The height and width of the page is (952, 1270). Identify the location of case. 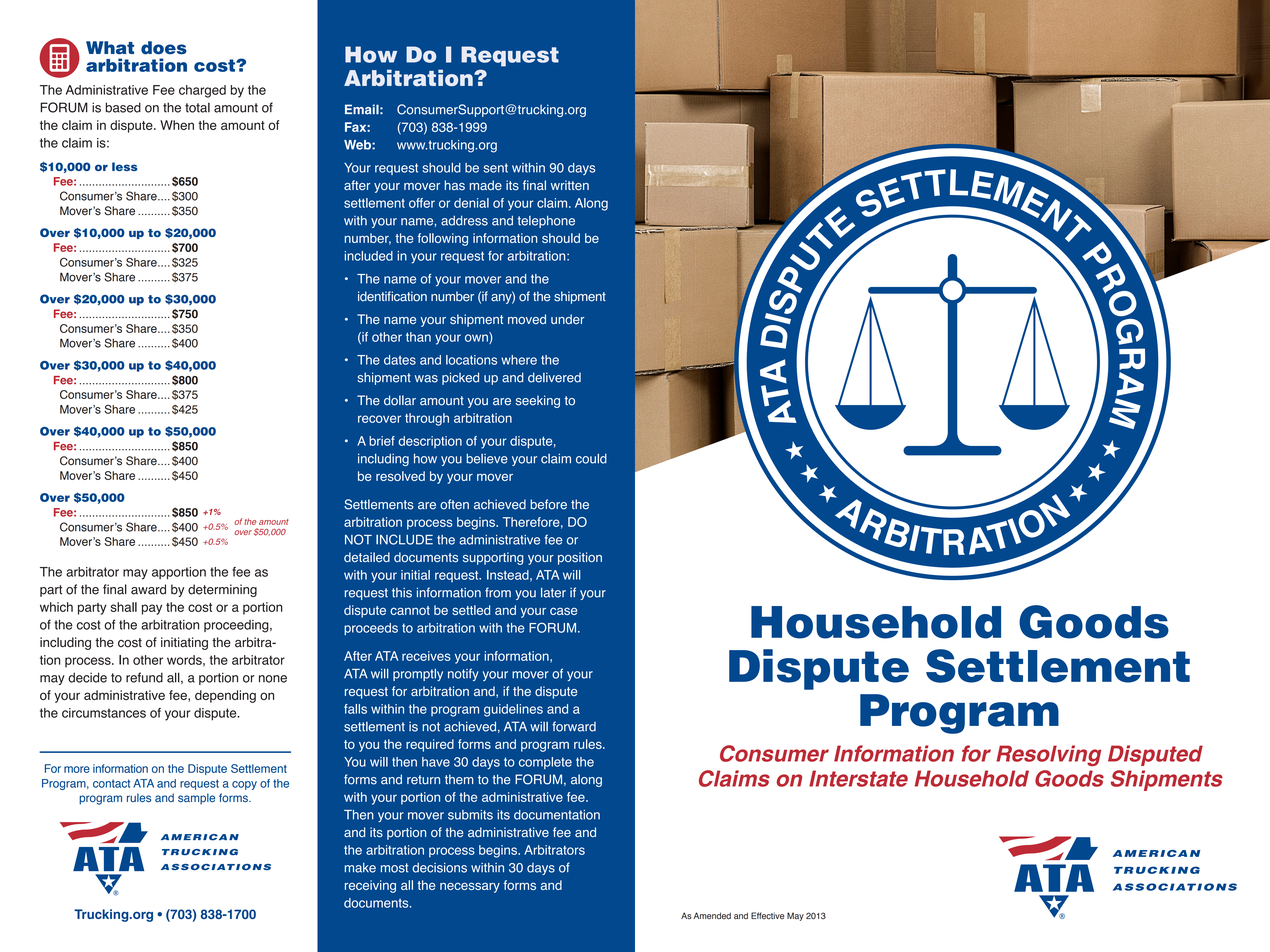
(563, 611).
